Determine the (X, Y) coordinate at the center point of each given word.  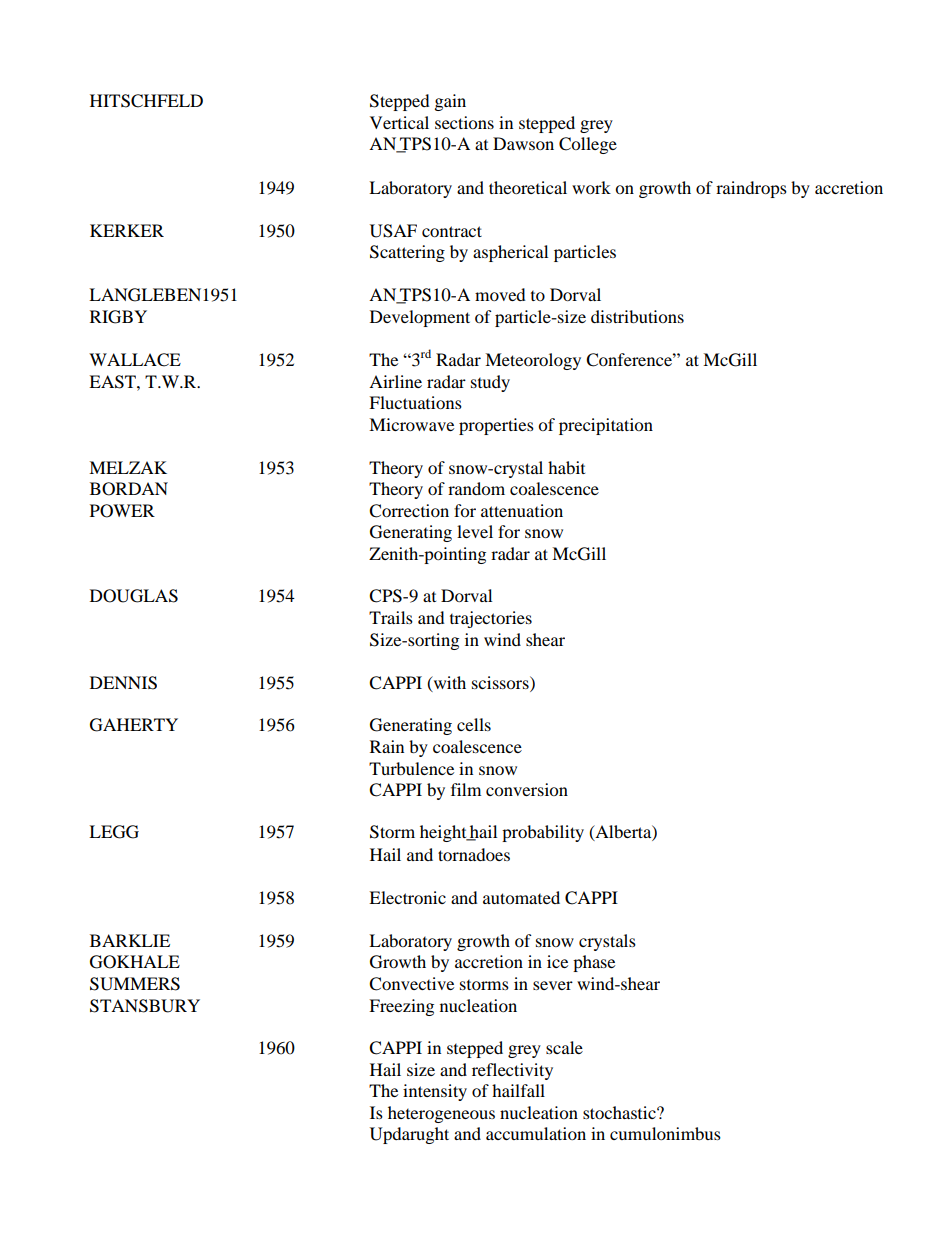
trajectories (491, 619)
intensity (435, 1092)
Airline (395, 381)
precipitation (606, 426)
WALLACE (135, 360)
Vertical (399, 122)
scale (564, 1047)
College (588, 145)
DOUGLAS (134, 596)
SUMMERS (135, 984)
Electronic (407, 897)
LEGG (114, 832)
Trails (391, 617)
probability (543, 833)
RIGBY (118, 317)
